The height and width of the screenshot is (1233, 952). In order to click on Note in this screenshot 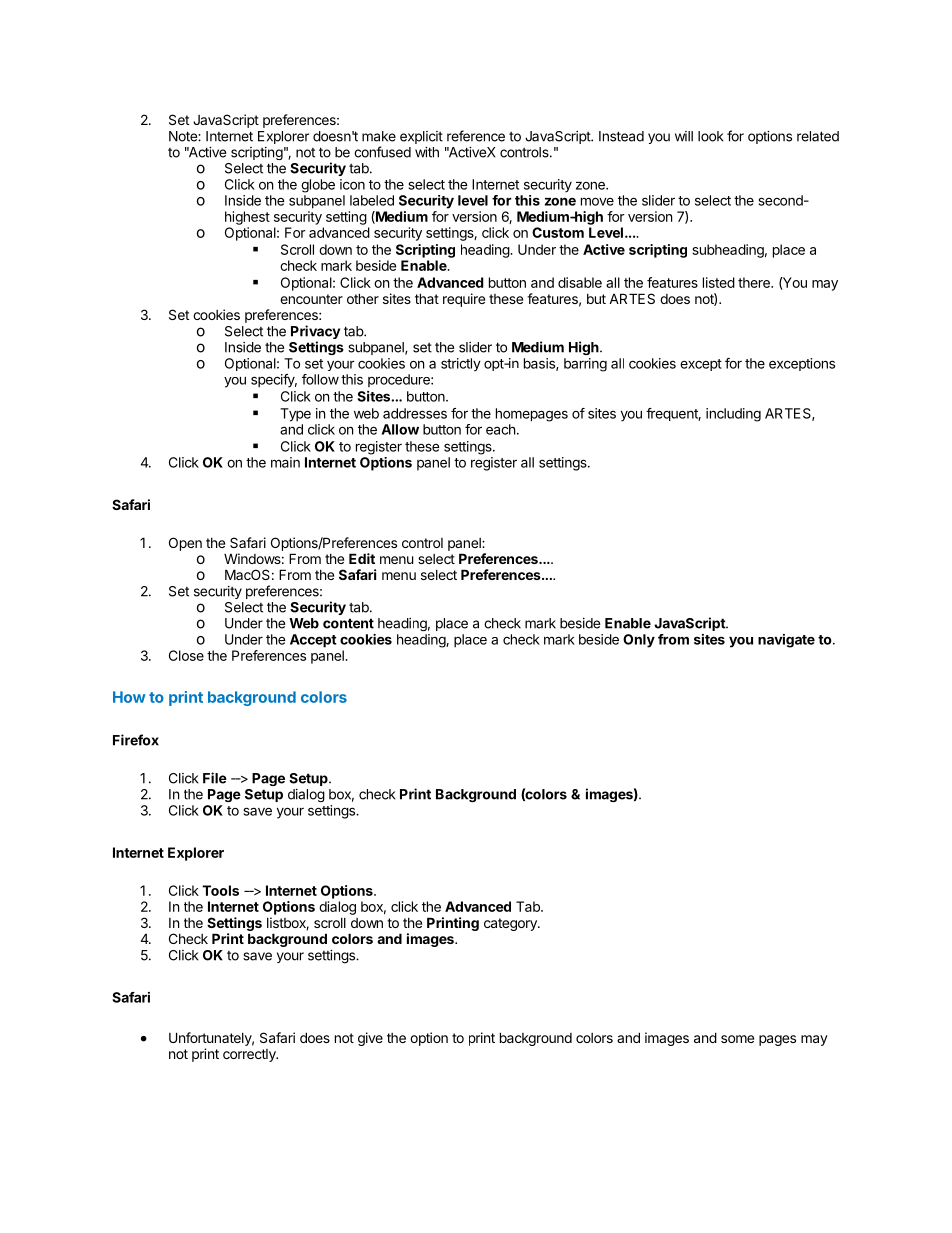, I will do `click(184, 136)`.
